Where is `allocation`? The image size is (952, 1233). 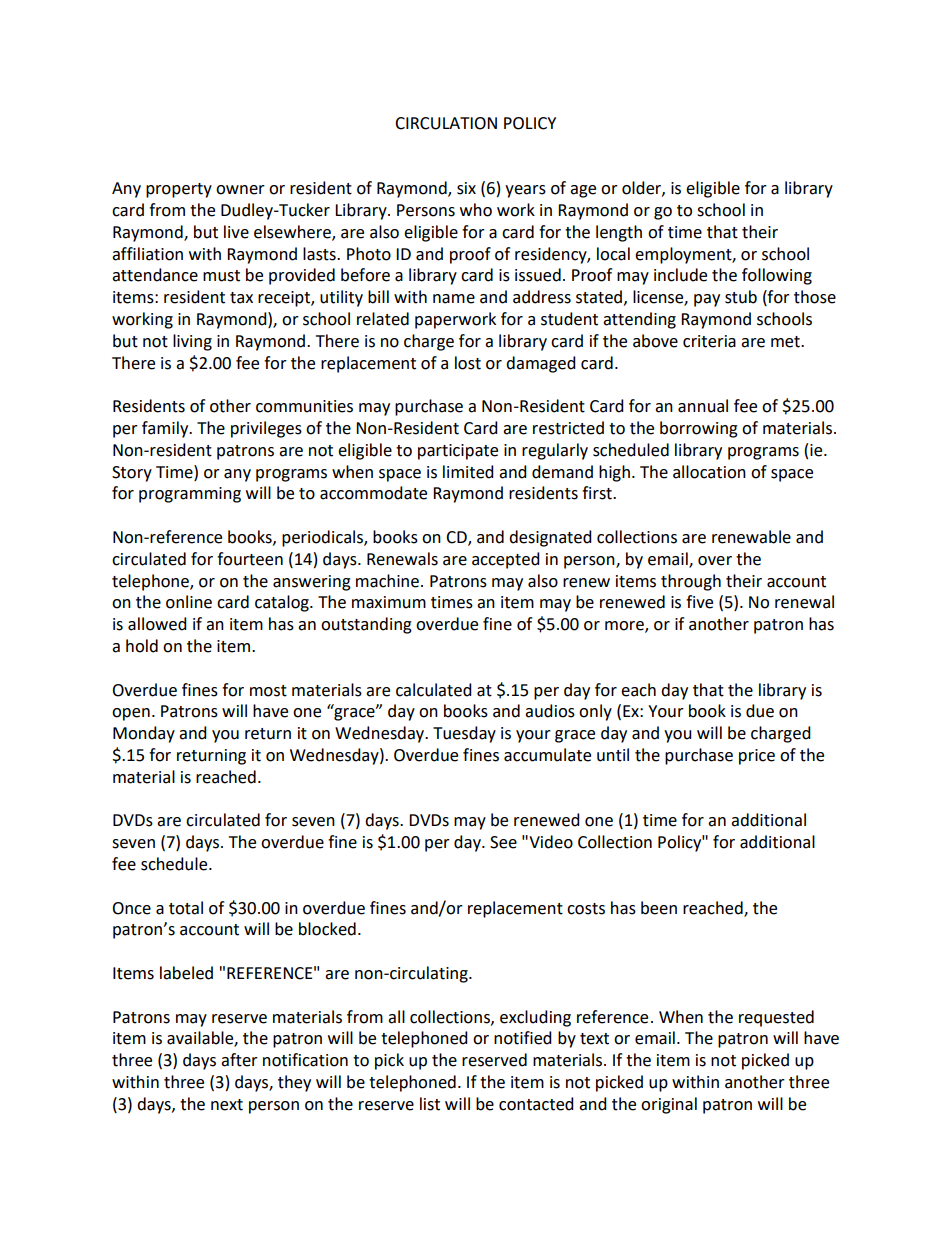
allocation is located at coordinates (709, 472).
